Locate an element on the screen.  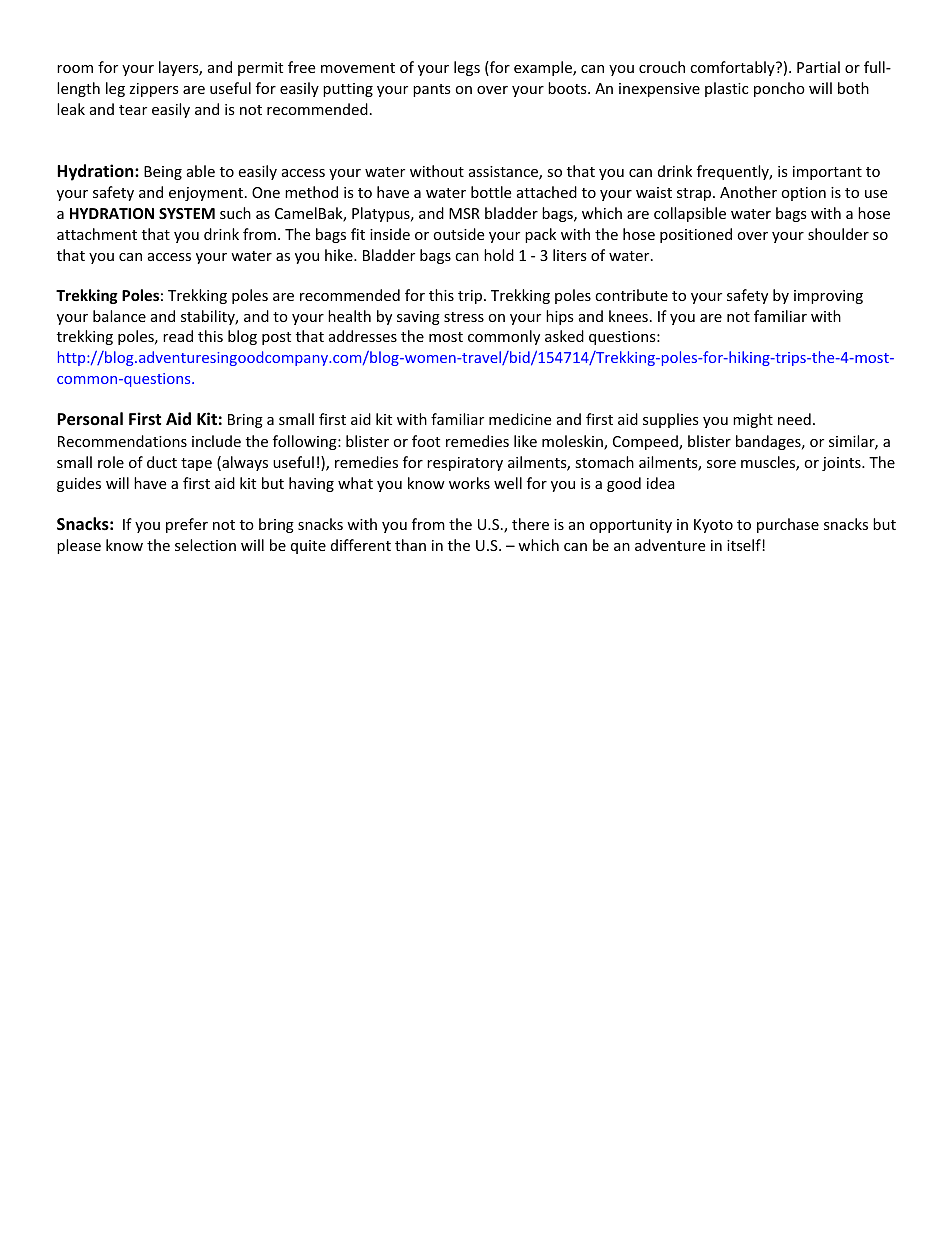
prefer is located at coordinates (187, 525).
